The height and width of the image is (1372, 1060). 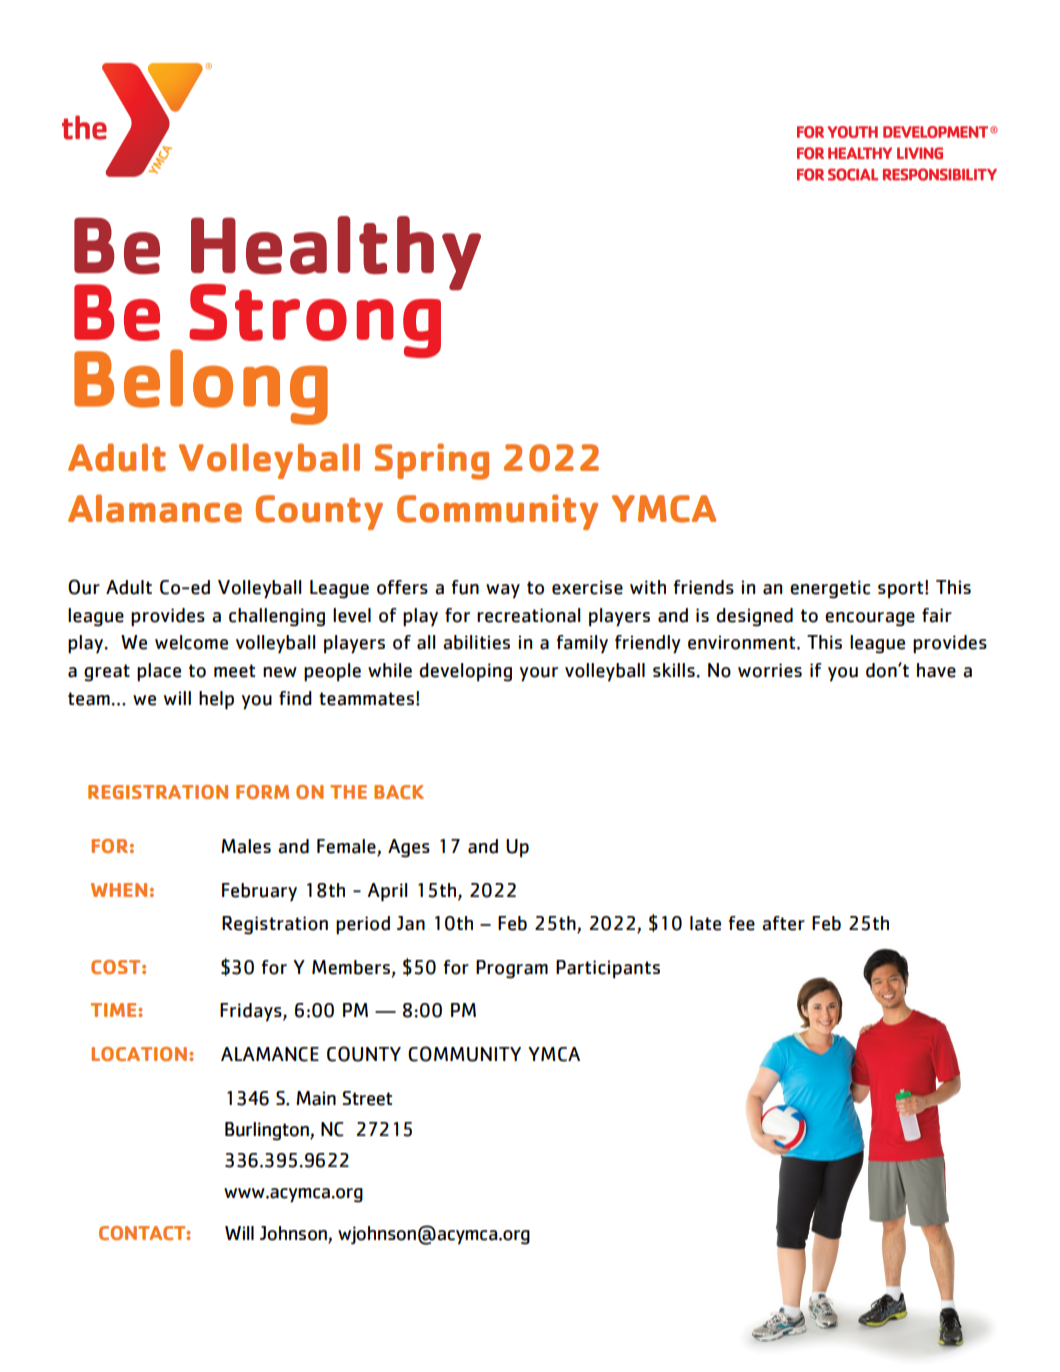 I want to click on Spring, so click(x=432, y=461).
